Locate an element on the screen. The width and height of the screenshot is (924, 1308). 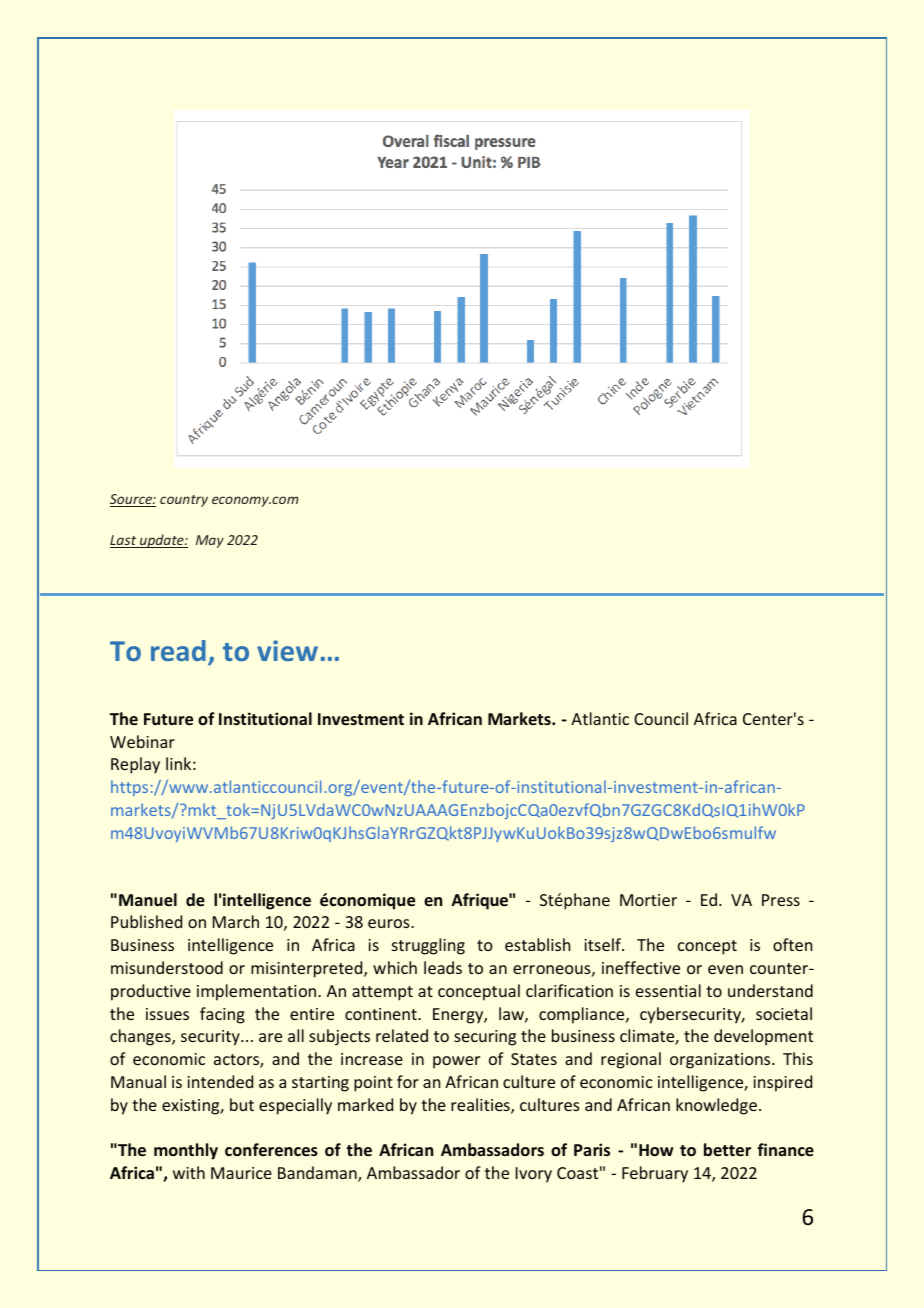
country is located at coordinates (184, 501).
